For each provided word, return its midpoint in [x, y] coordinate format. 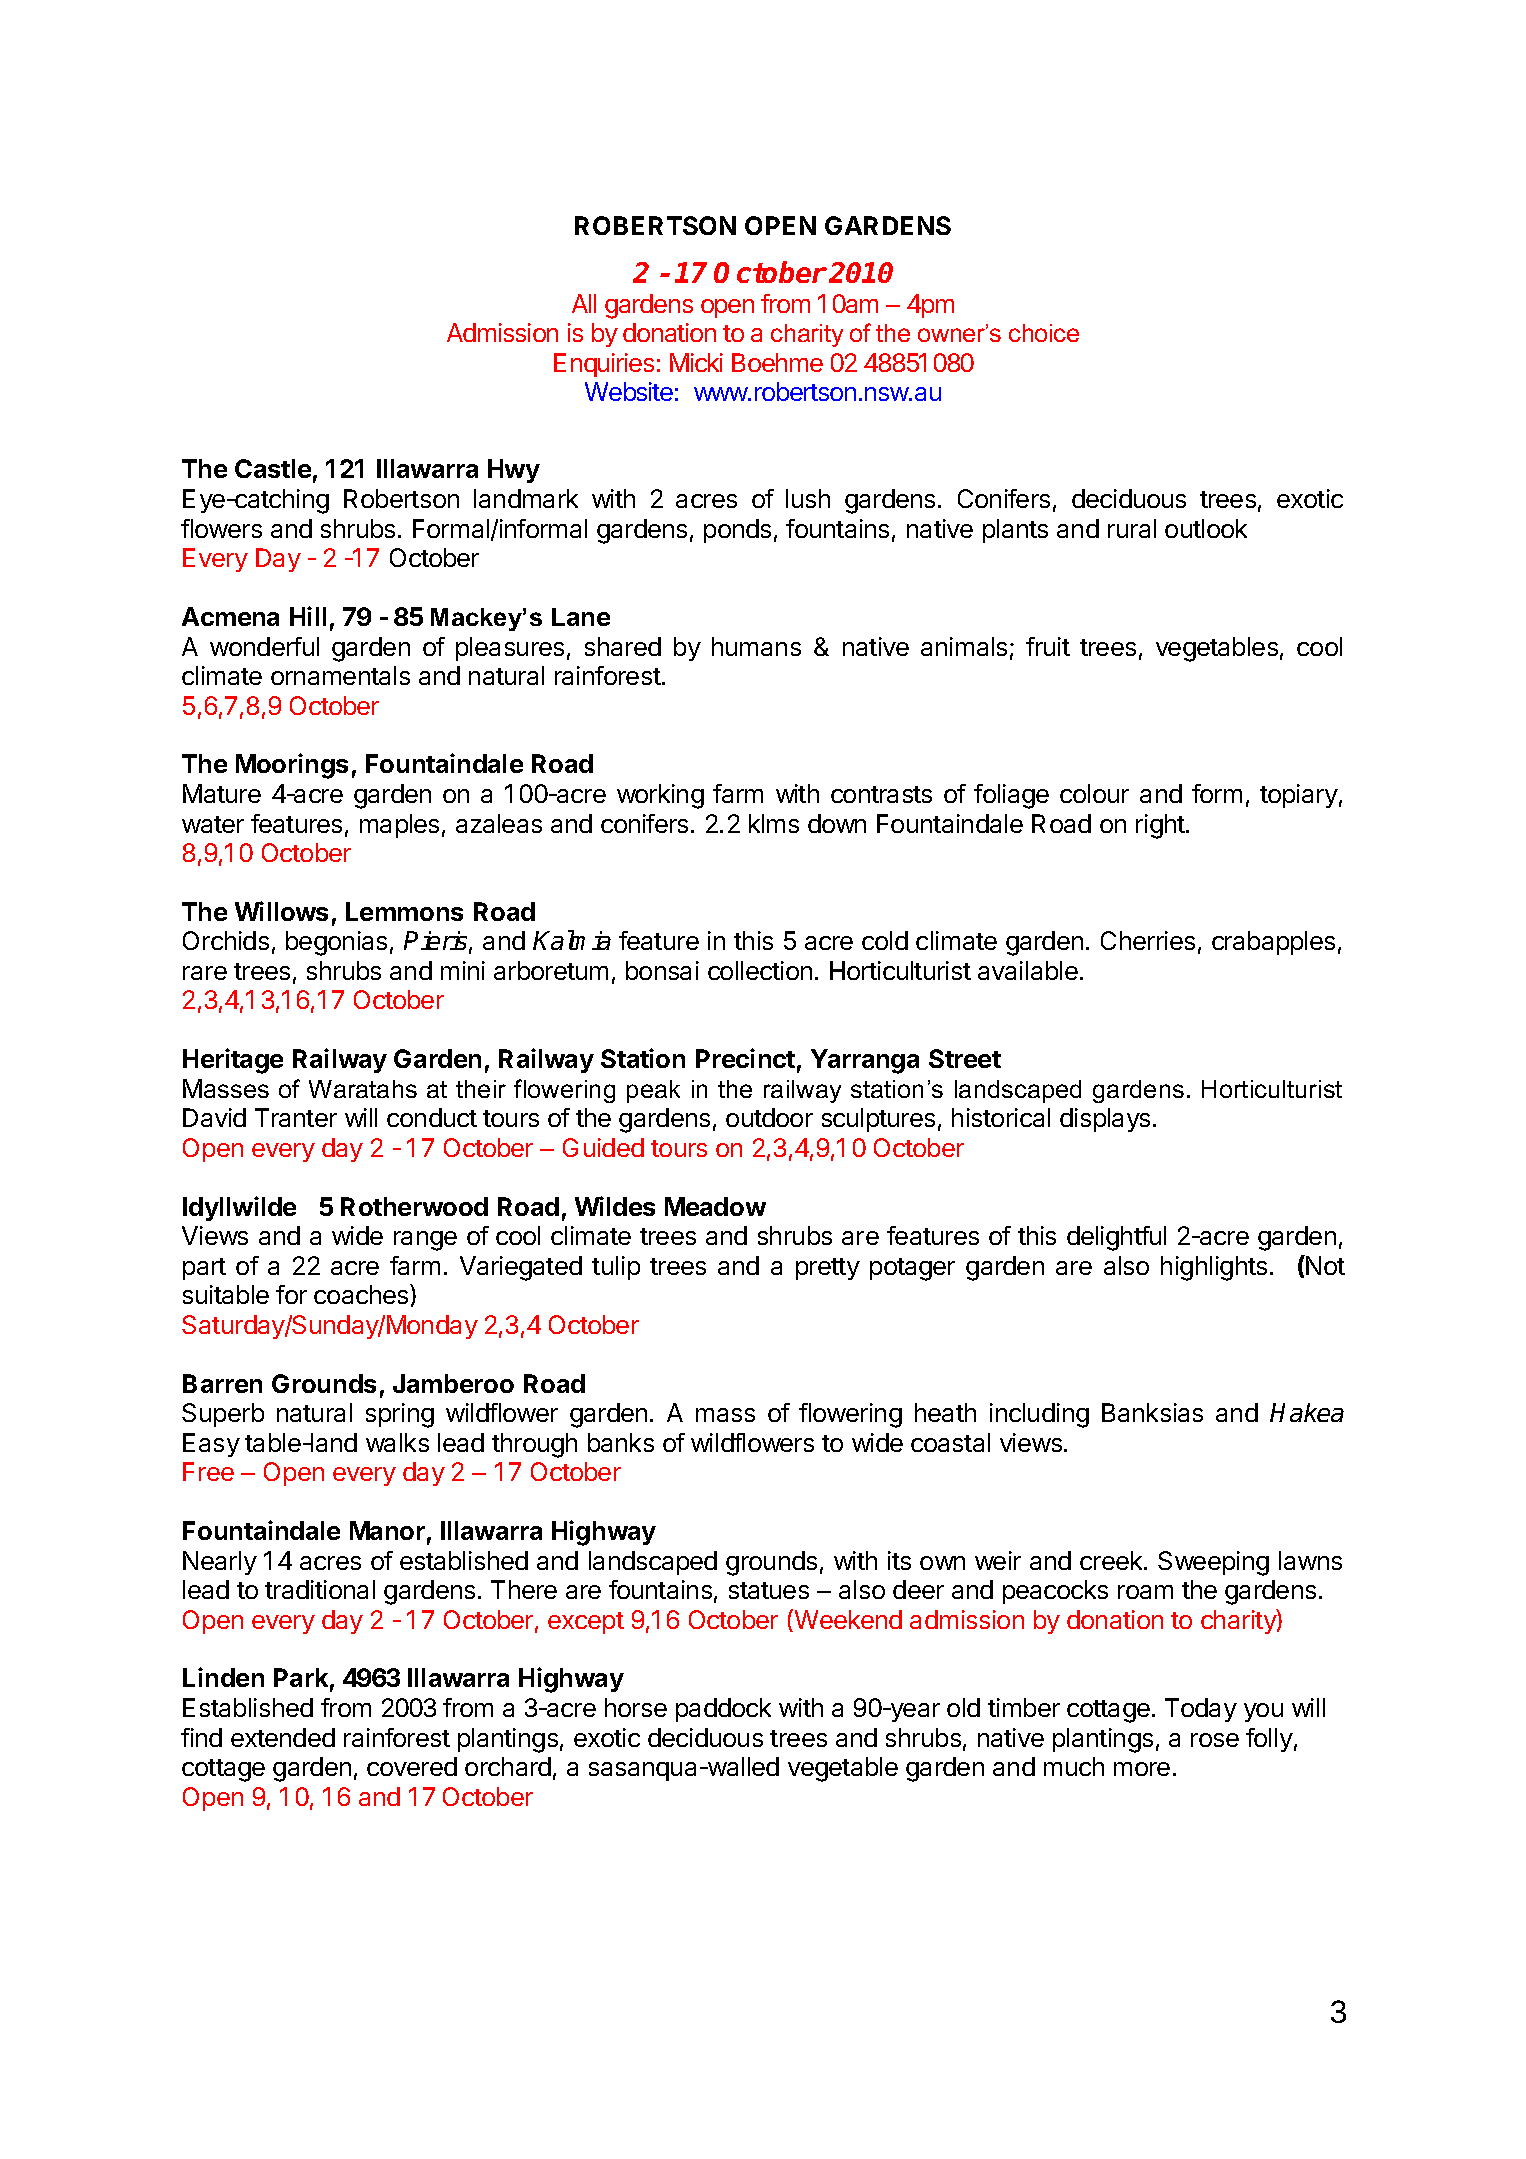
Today [1201, 1710]
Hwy [514, 471]
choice [1044, 333]
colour [1094, 793]
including [1039, 1415]
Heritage [233, 1061]
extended [283, 1737]
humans [756, 646]
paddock [723, 1710]
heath [945, 1412]
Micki [696, 362]
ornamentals [340, 675]
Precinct [745, 1058]
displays [1105, 1120]
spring [400, 1415]
